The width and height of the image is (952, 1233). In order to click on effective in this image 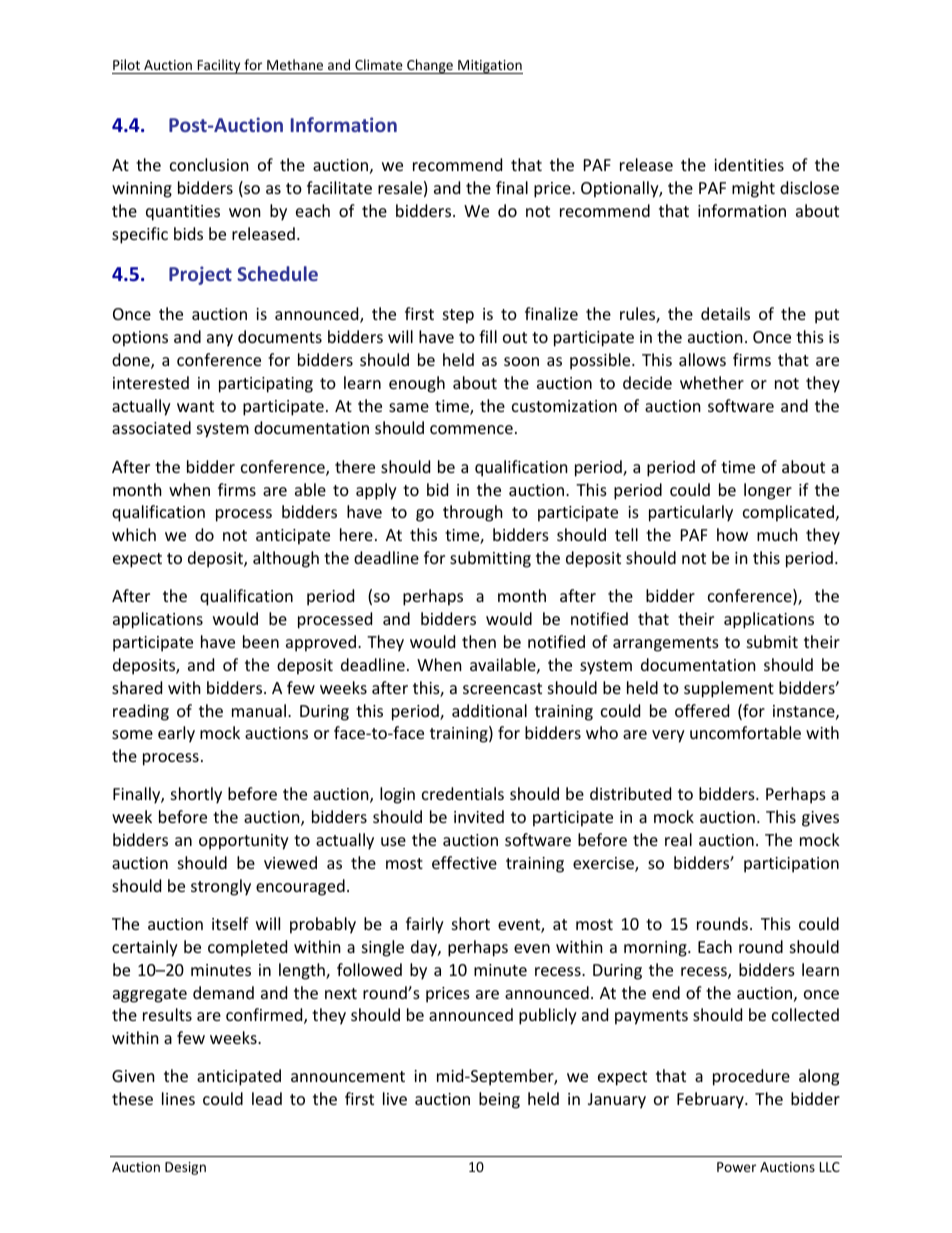, I will do `click(464, 862)`.
